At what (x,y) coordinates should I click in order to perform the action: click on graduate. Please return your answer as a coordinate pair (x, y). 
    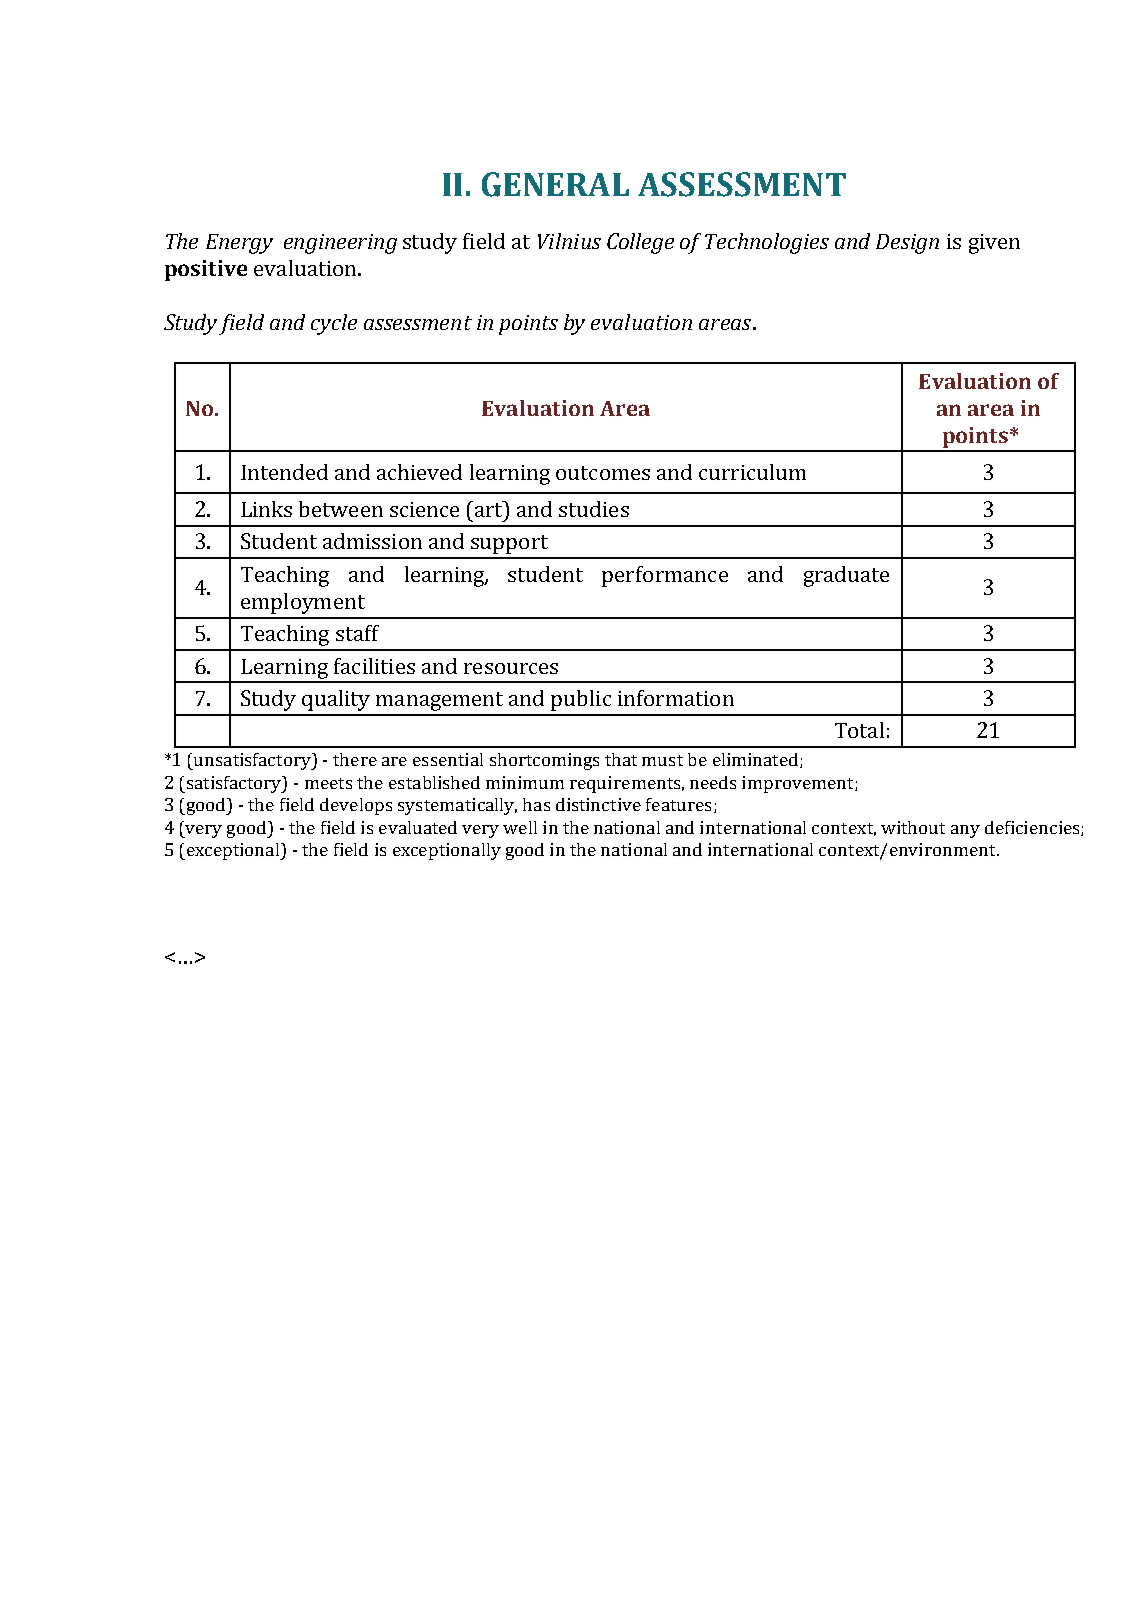
    Looking at the image, I should click on (846, 576).
